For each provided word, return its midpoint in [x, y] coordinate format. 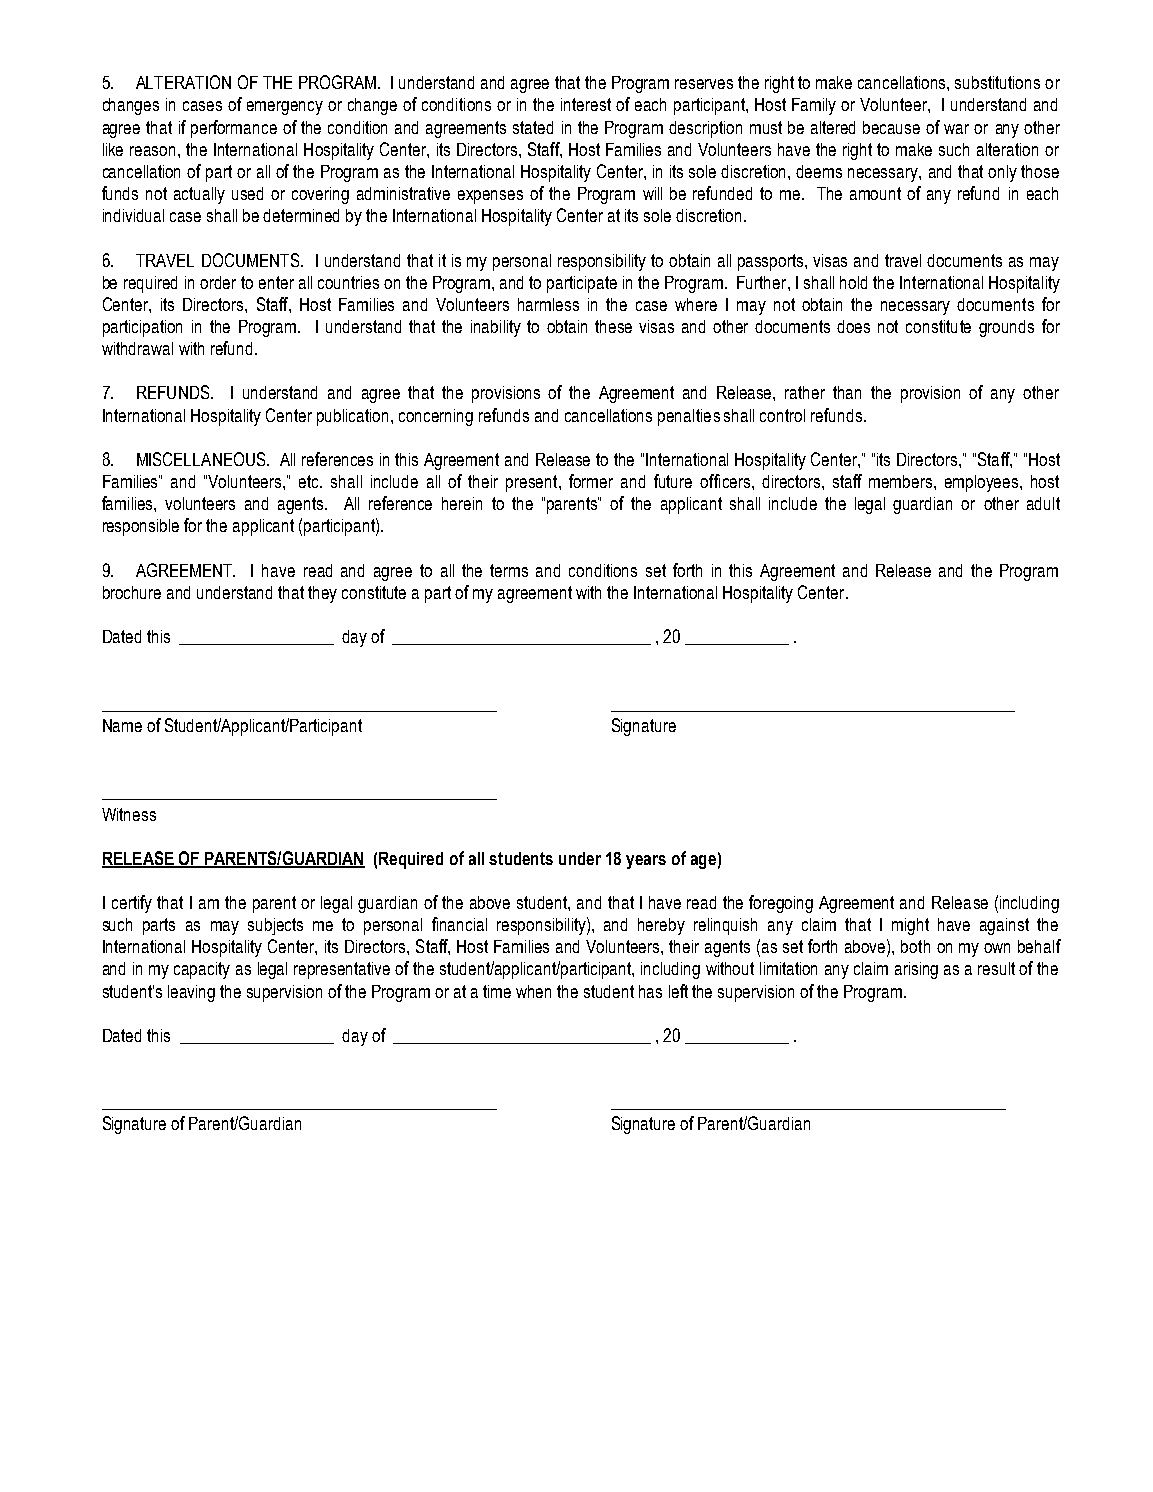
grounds [1006, 328]
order [218, 282]
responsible [141, 527]
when [533, 991]
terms [509, 570]
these [613, 326]
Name [122, 725]
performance [234, 129]
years [646, 862]
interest [586, 104]
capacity [202, 970]
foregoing [781, 904]
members [902, 481]
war [956, 129]
